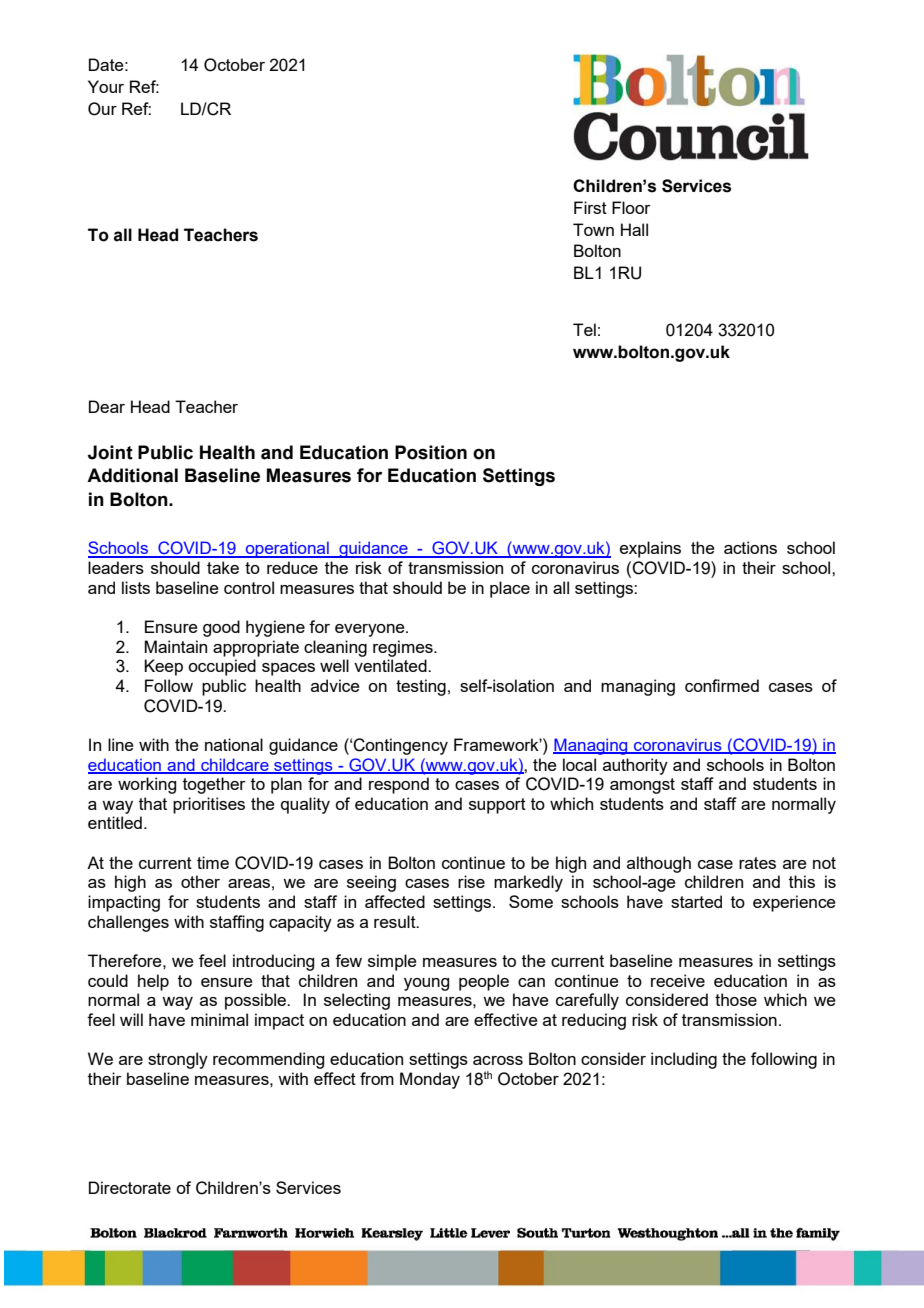 The height and width of the screenshot is (1308, 924). Describe the element at coordinates (696, 901) in the screenshot. I see `started` at that location.
